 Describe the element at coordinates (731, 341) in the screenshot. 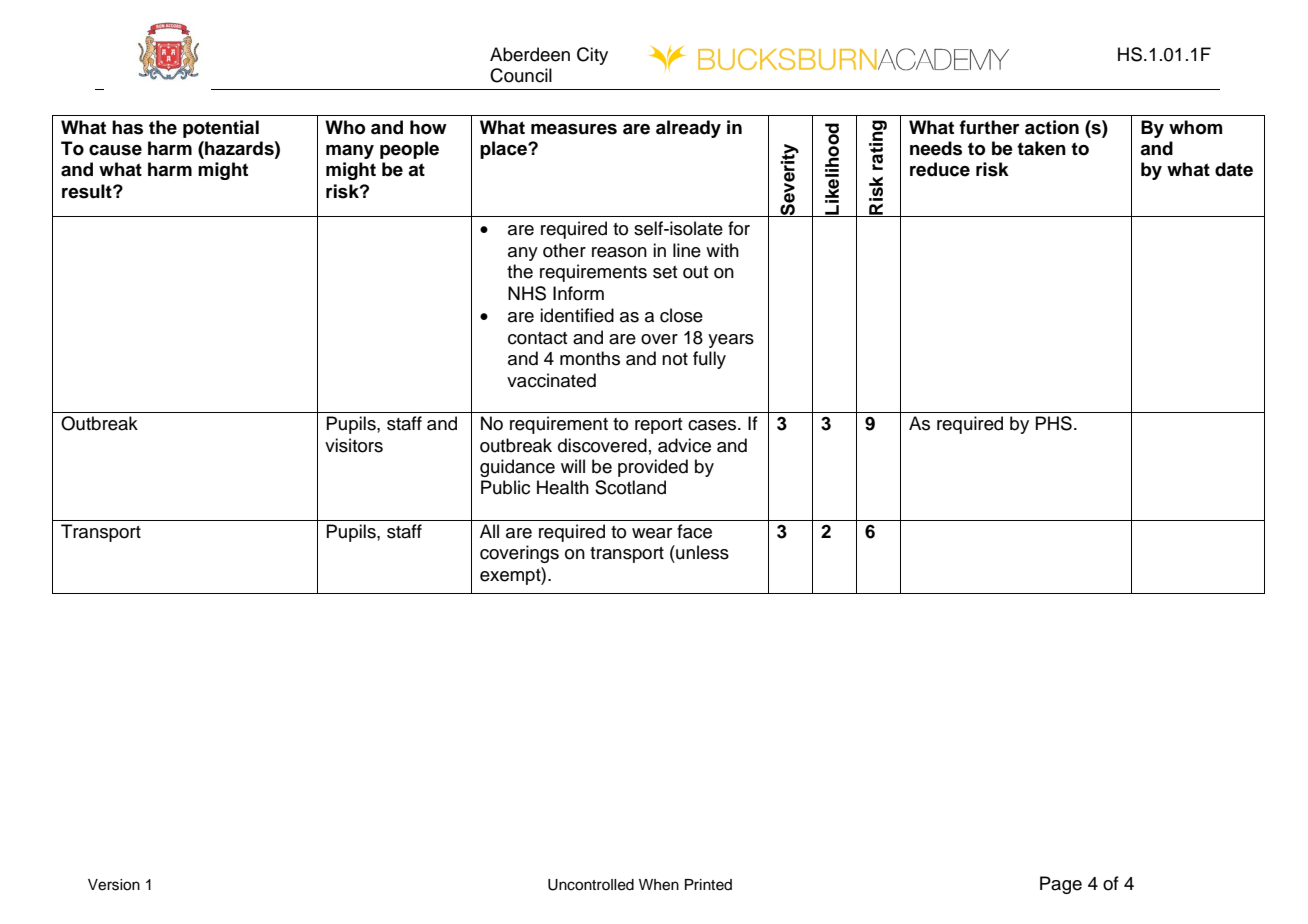

I see `years` at that location.
